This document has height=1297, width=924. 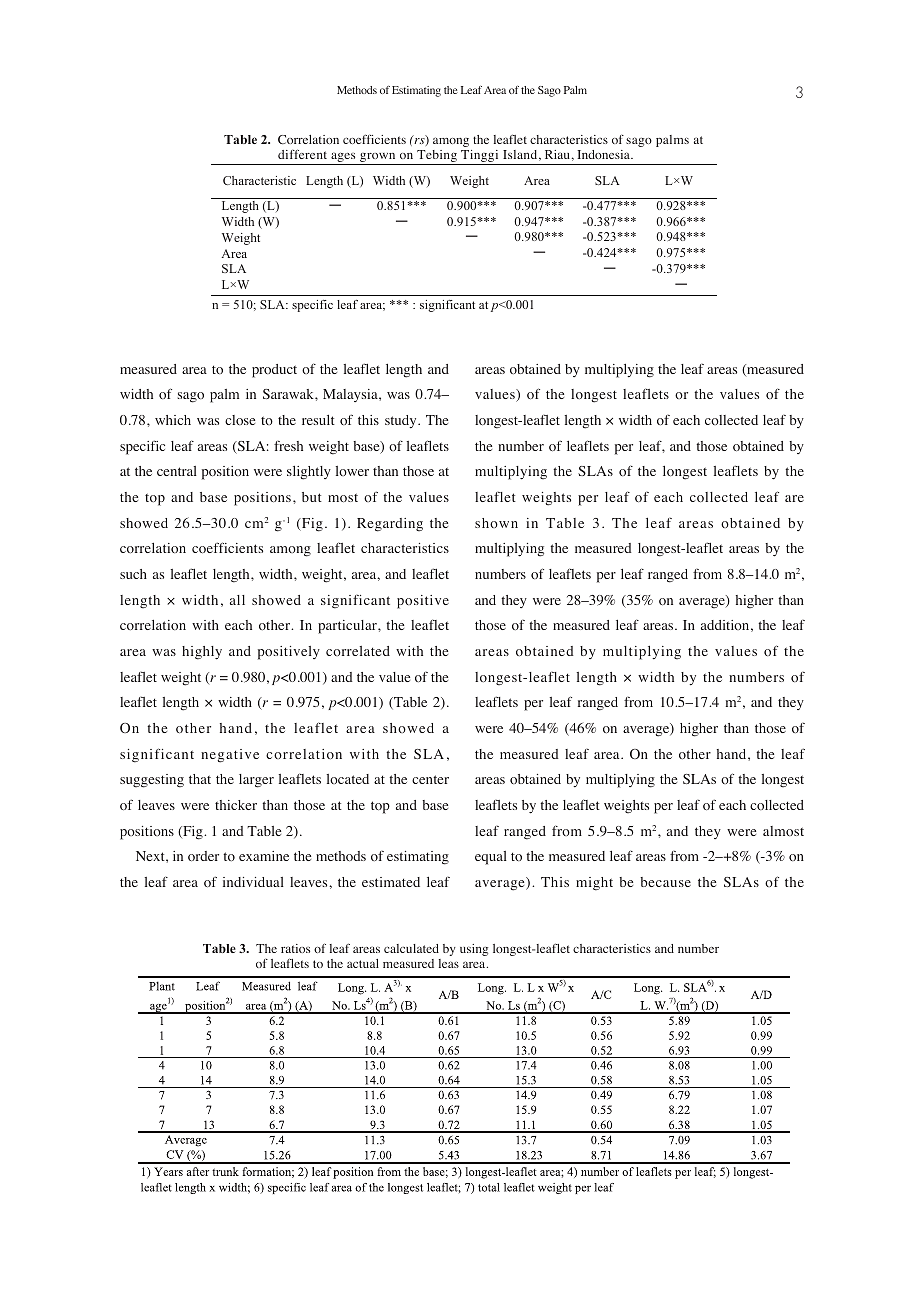 What do you see at coordinates (604, 154) in the document?
I see `Indonesia` at bounding box center [604, 154].
